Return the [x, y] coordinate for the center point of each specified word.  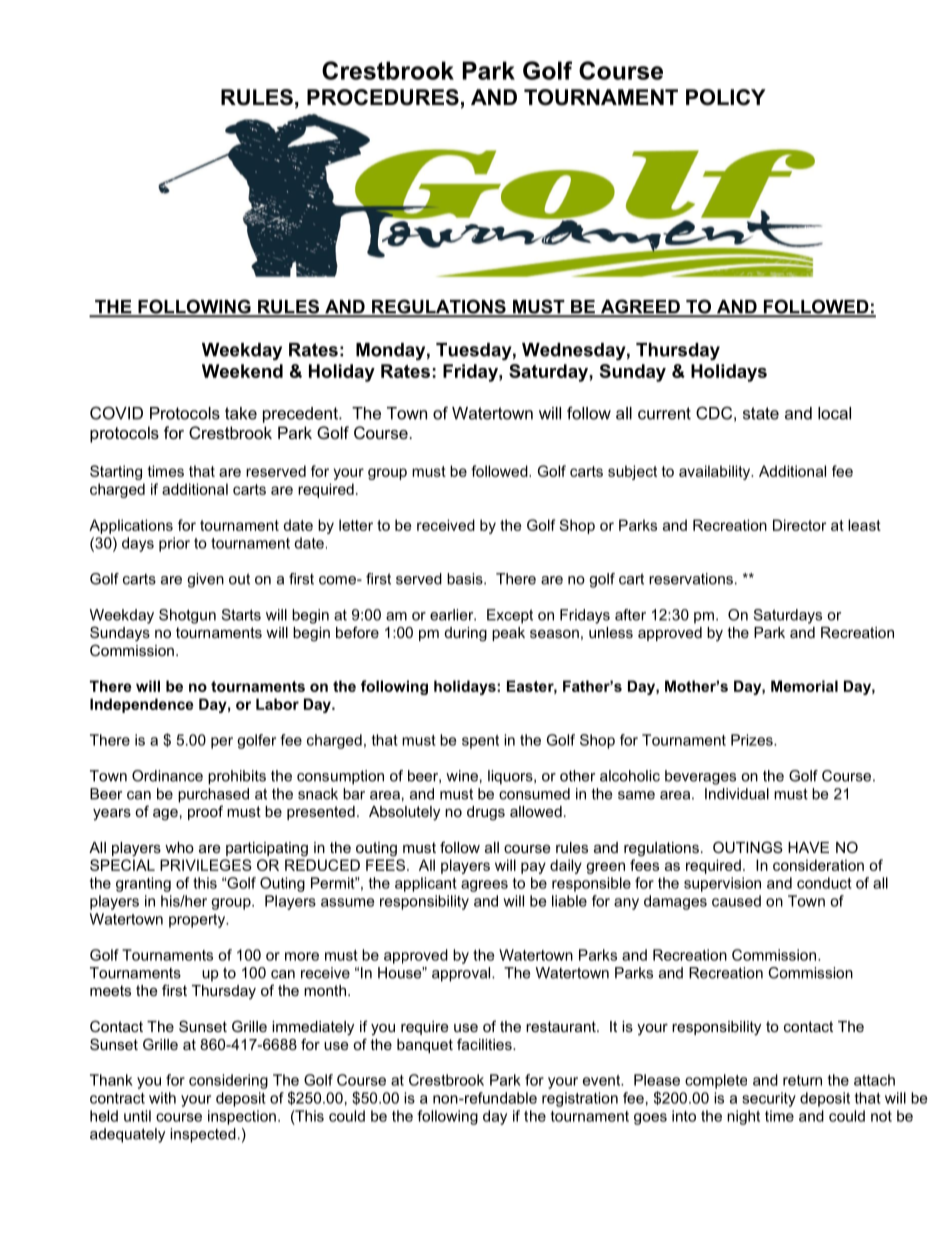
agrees [484, 886]
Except [510, 616]
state [761, 413]
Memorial [804, 686]
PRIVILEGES [206, 865]
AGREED [640, 307]
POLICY [726, 97]
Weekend [242, 371]
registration [580, 1099]
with [162, 1098]
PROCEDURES [383, 97]
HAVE [808, 847]
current [664, 413]
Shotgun [187, 616]
